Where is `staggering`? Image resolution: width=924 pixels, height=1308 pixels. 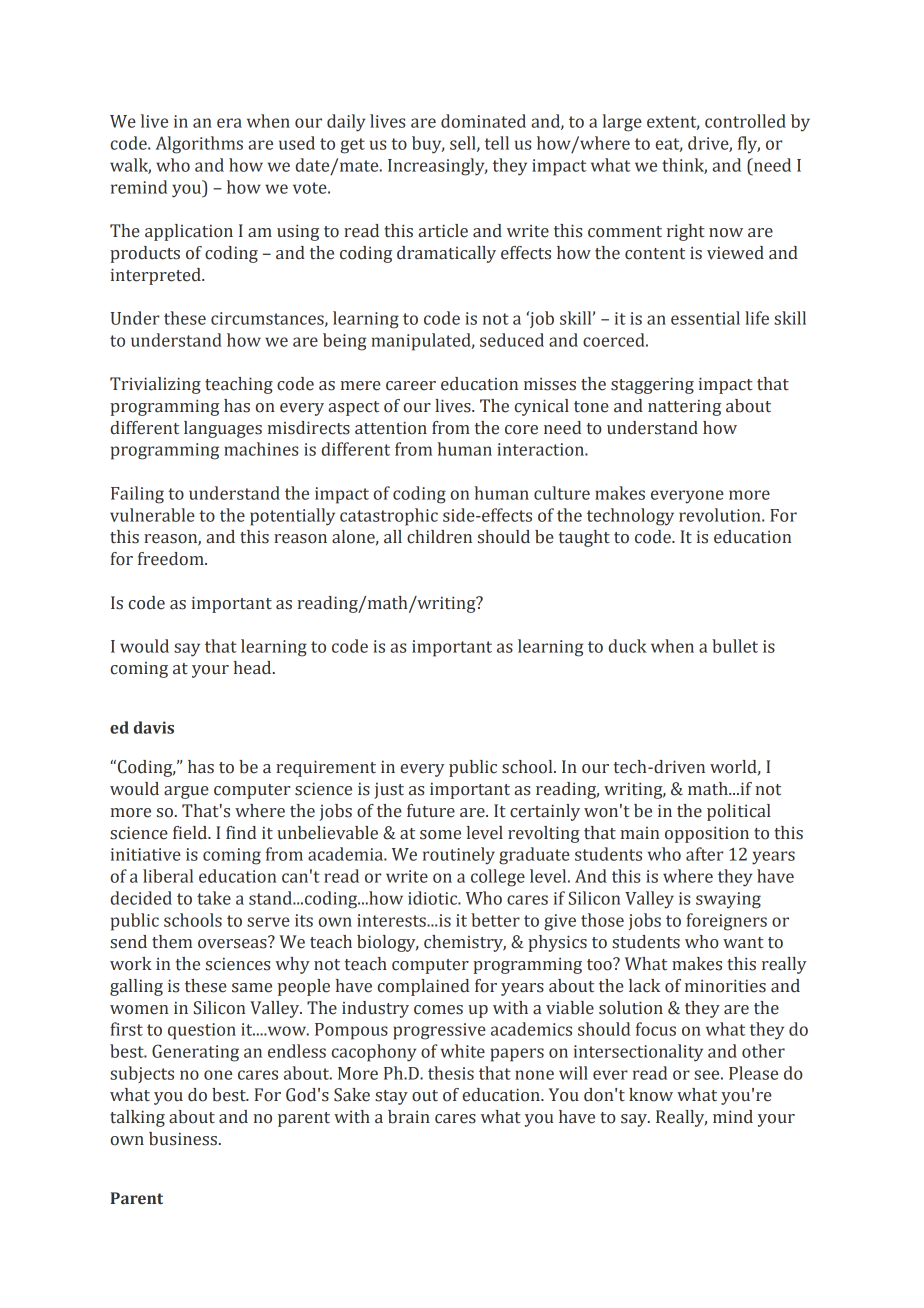
staggering is located at coordinates (652, 385).
